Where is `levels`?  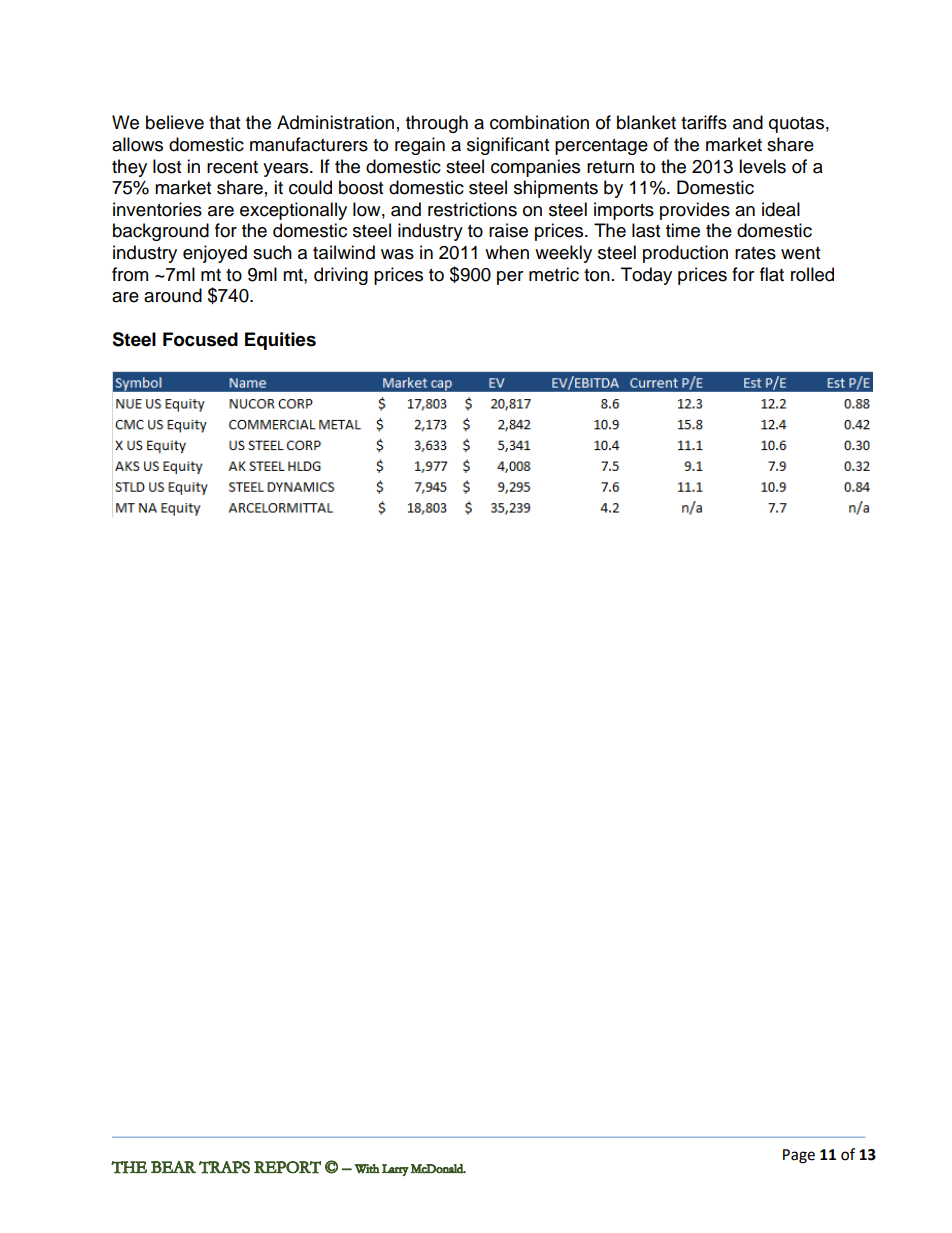 levels is located at coordinates (762, 166).
